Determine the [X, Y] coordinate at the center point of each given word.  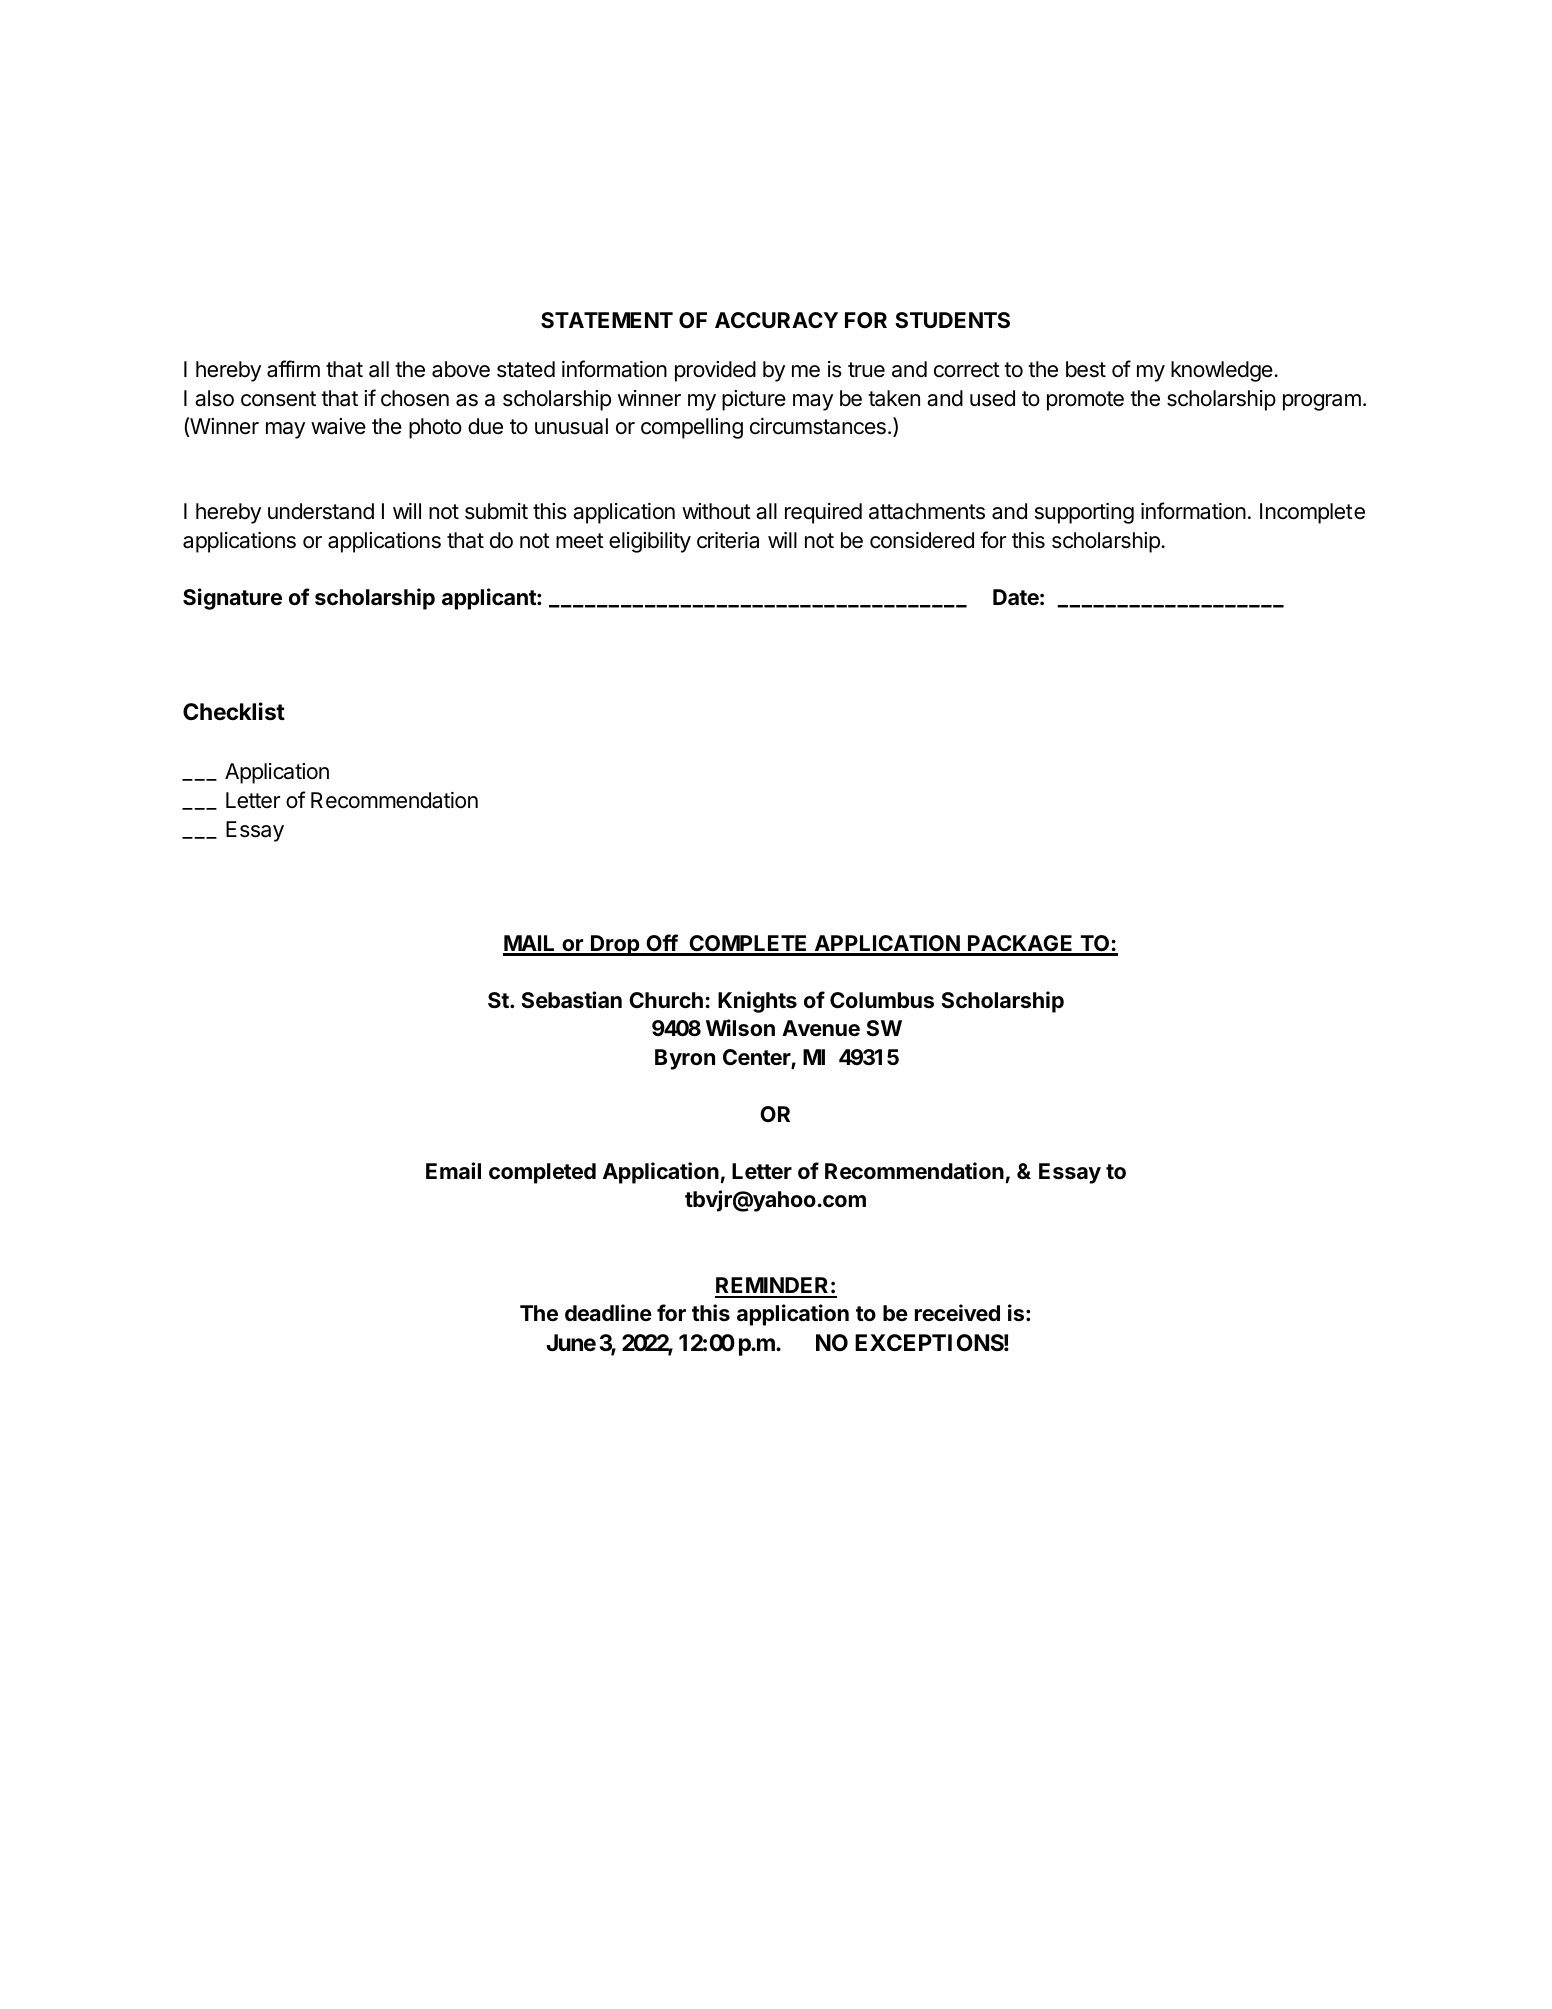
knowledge [1223, 371]
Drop [615, 945]
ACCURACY [776, 320]
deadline [608, 1313]
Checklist [234, 711]
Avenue [821, 1028]
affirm [293, 369]
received [957, 1313]
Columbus [882, 1000]
